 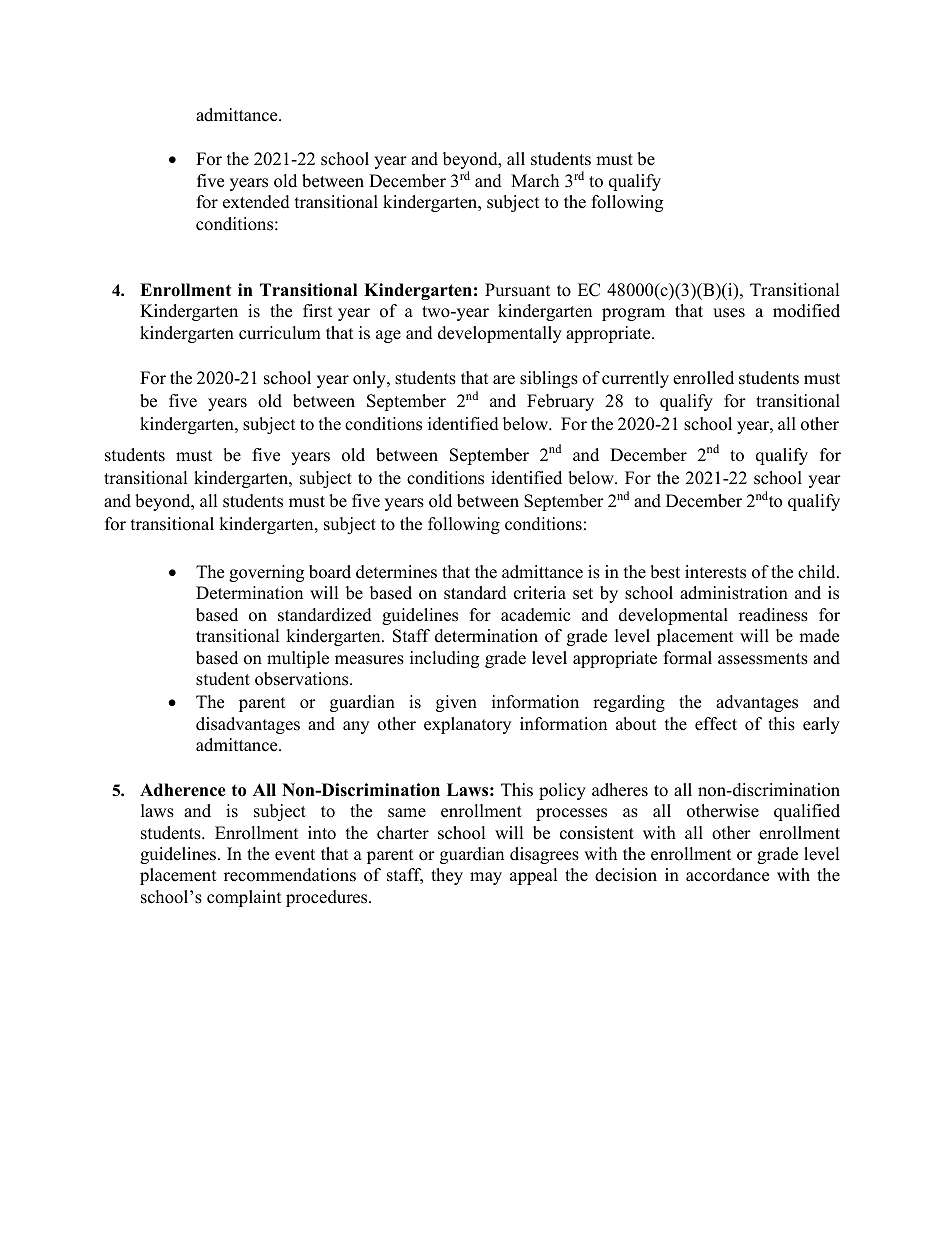 What do you see at coordinates (703, 378) in the page?
I see `enrolled` at bounding box center [703, 378].
